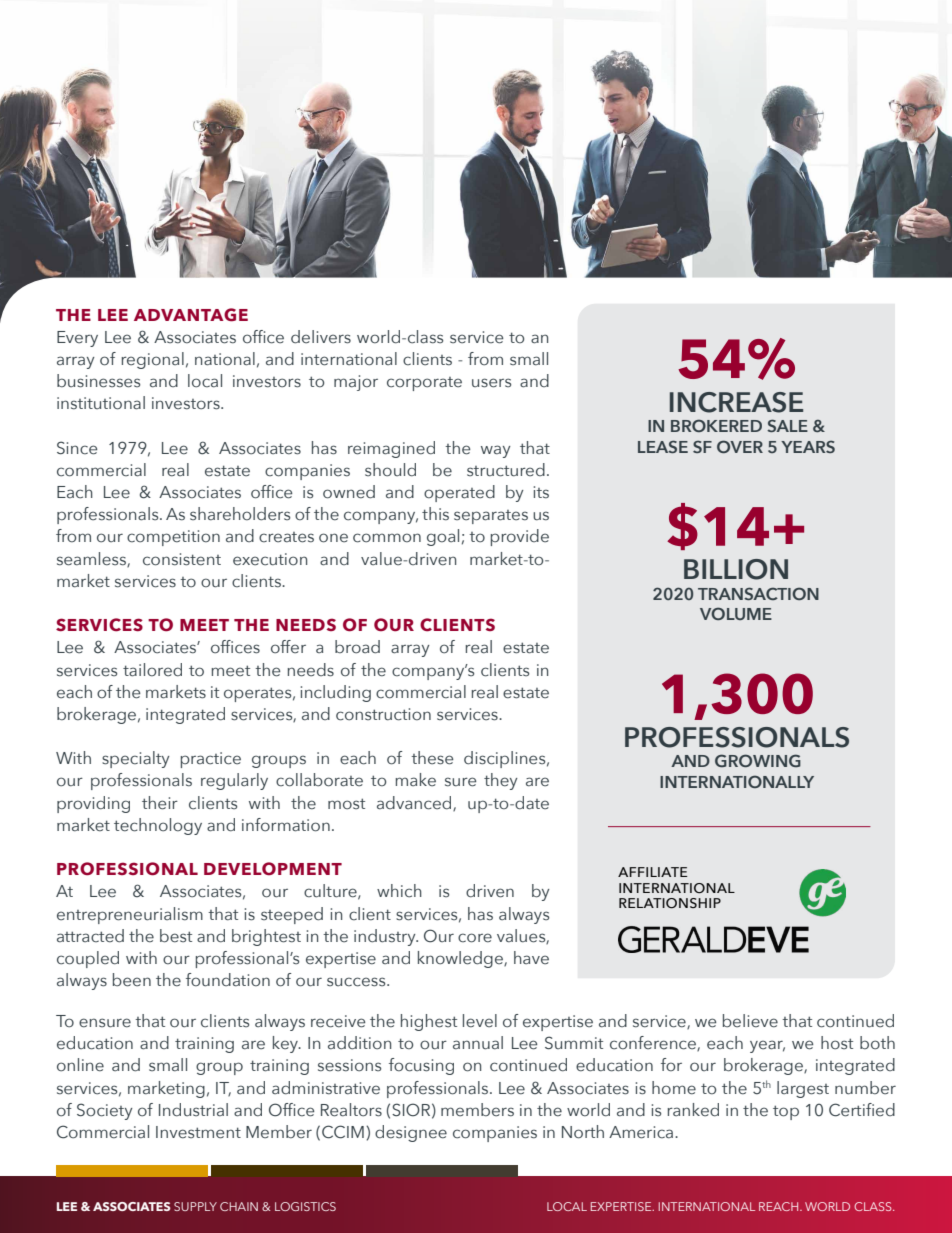  I want to click on practice, so click(211, 760).
